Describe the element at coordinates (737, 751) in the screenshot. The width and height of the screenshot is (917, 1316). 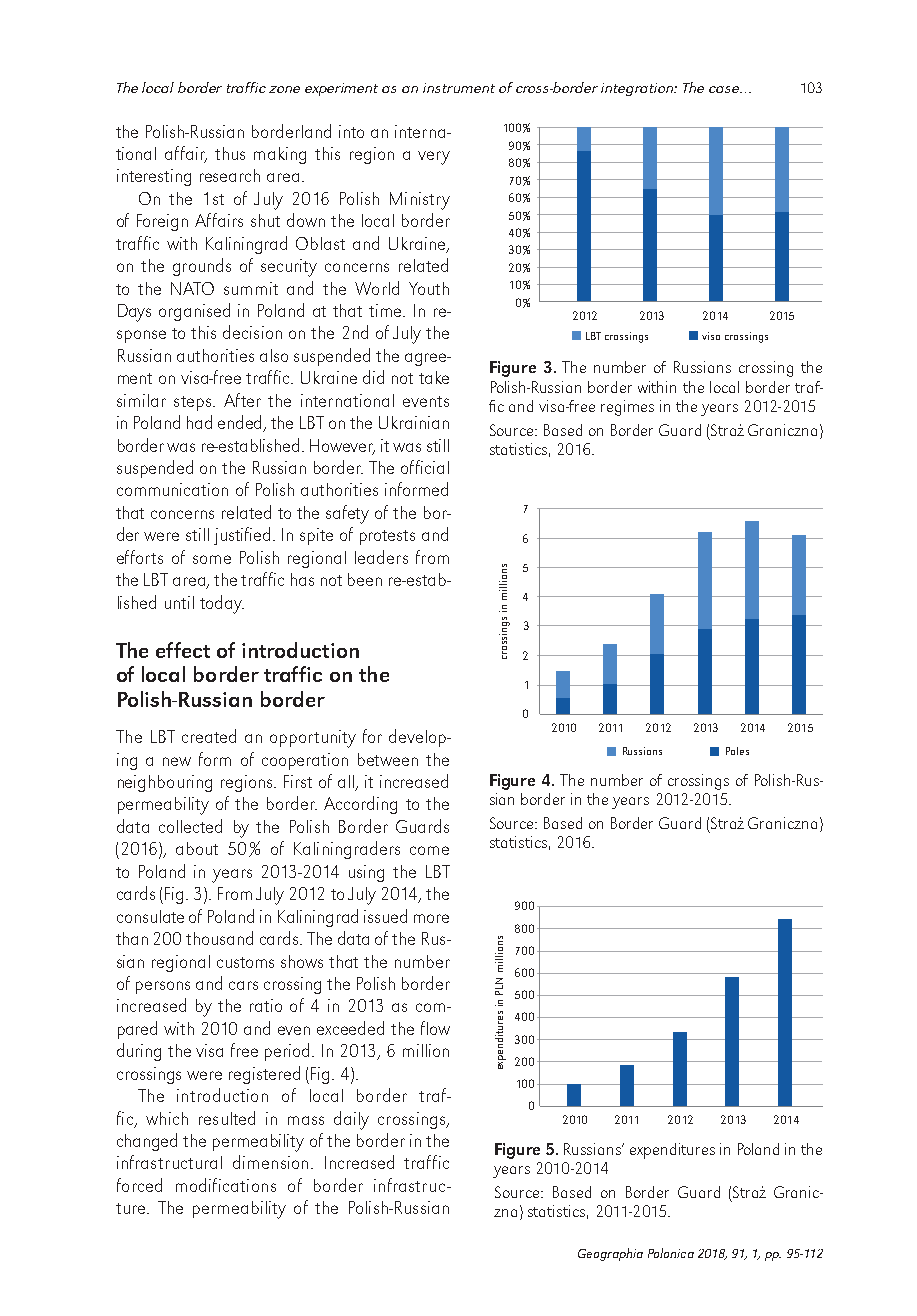
I see `Poles` at that location.
